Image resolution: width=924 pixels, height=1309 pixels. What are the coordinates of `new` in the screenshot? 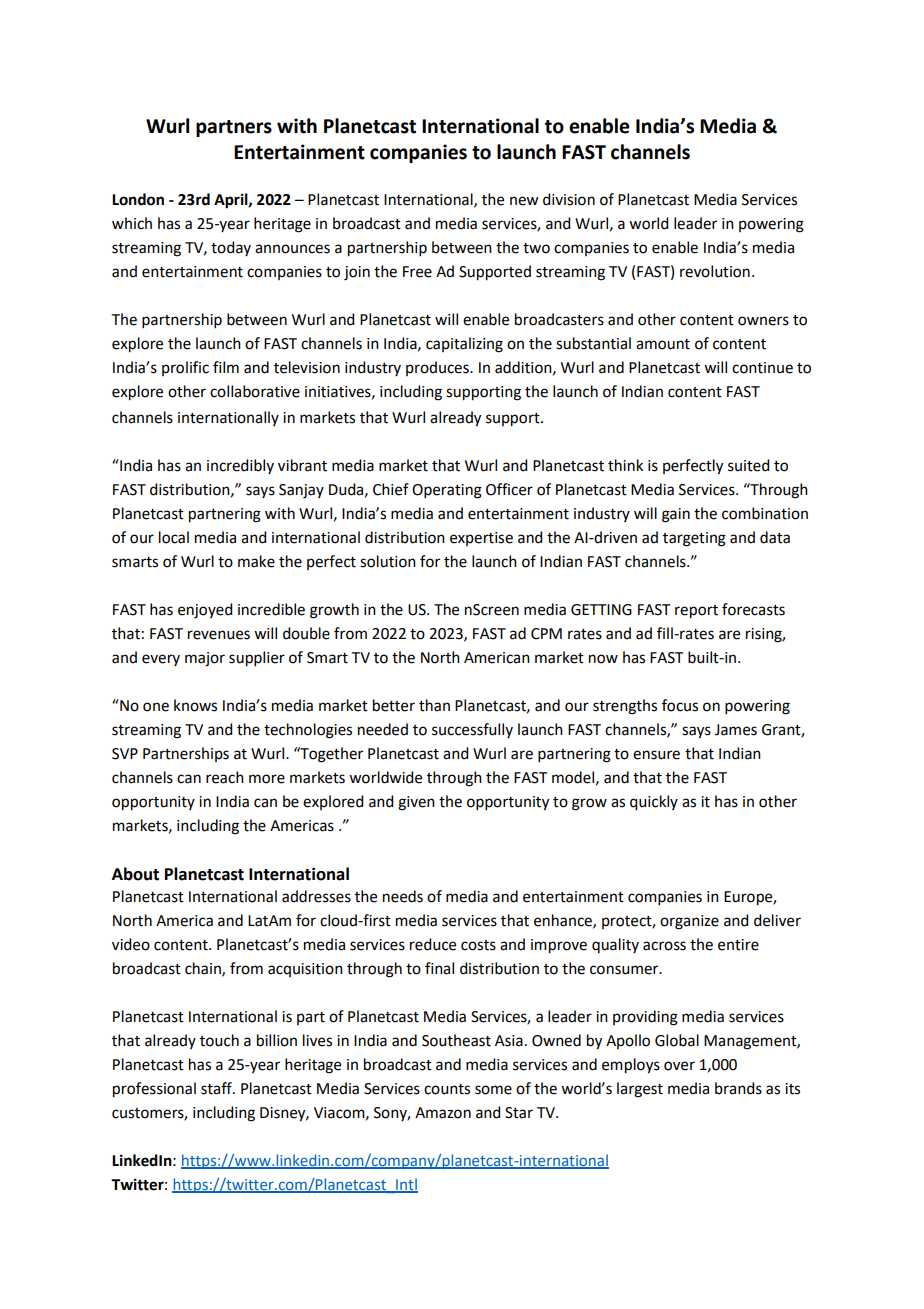 It's located at (524, 201).
